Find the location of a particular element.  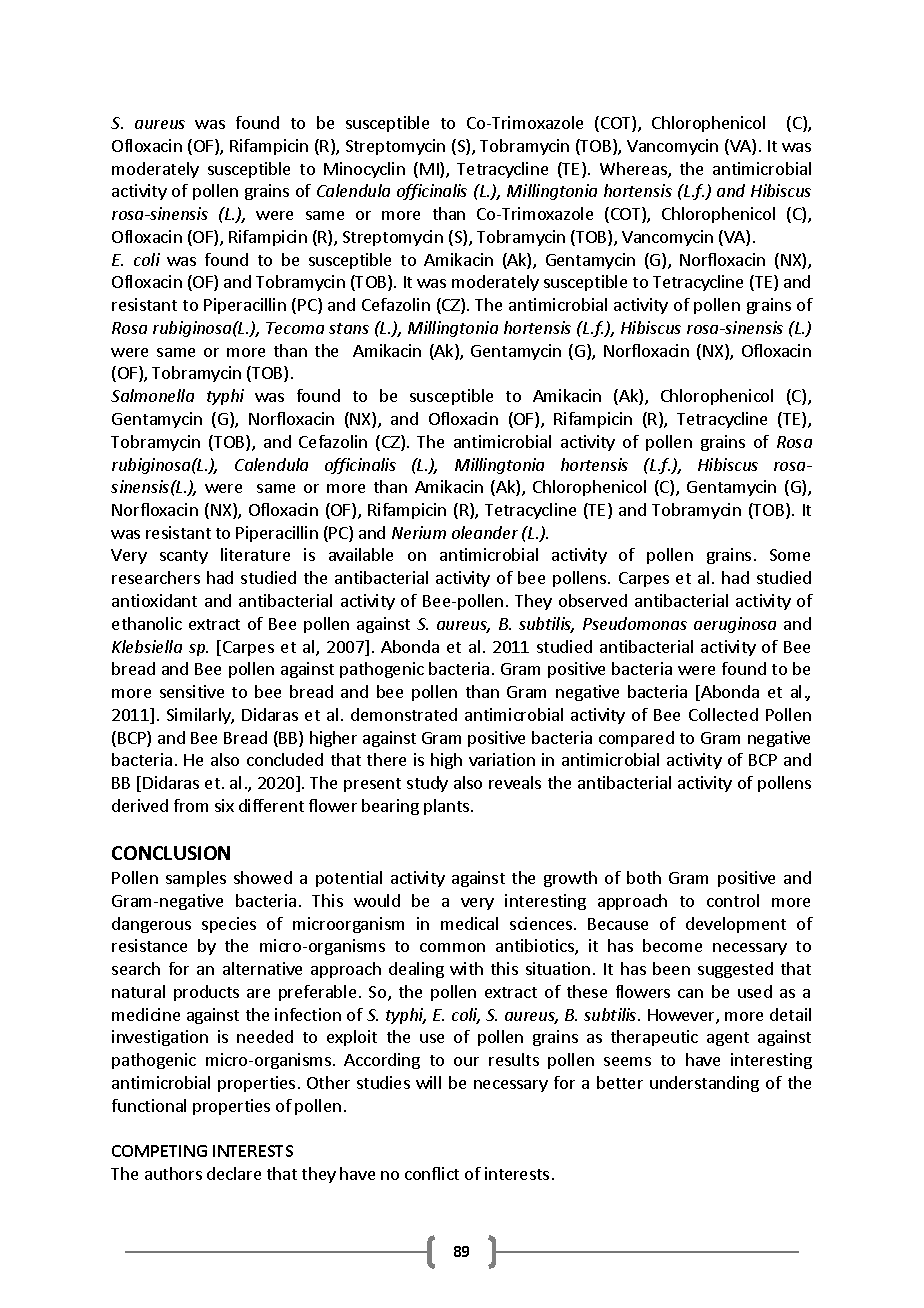

conflict is located at coordinates (432, 1173).
